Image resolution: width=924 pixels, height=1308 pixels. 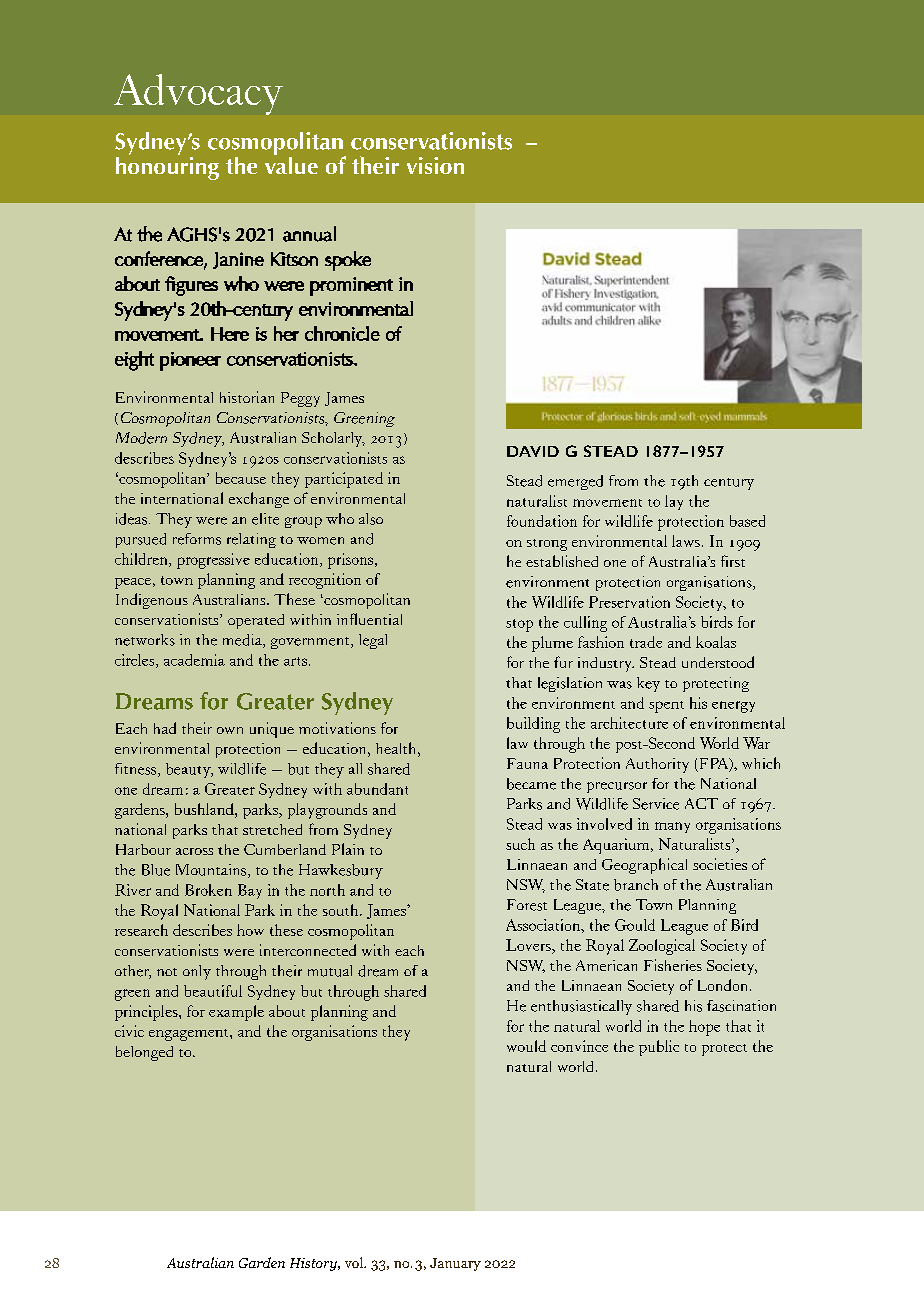 I want to click on emerged, so click(x=575, y=482).
